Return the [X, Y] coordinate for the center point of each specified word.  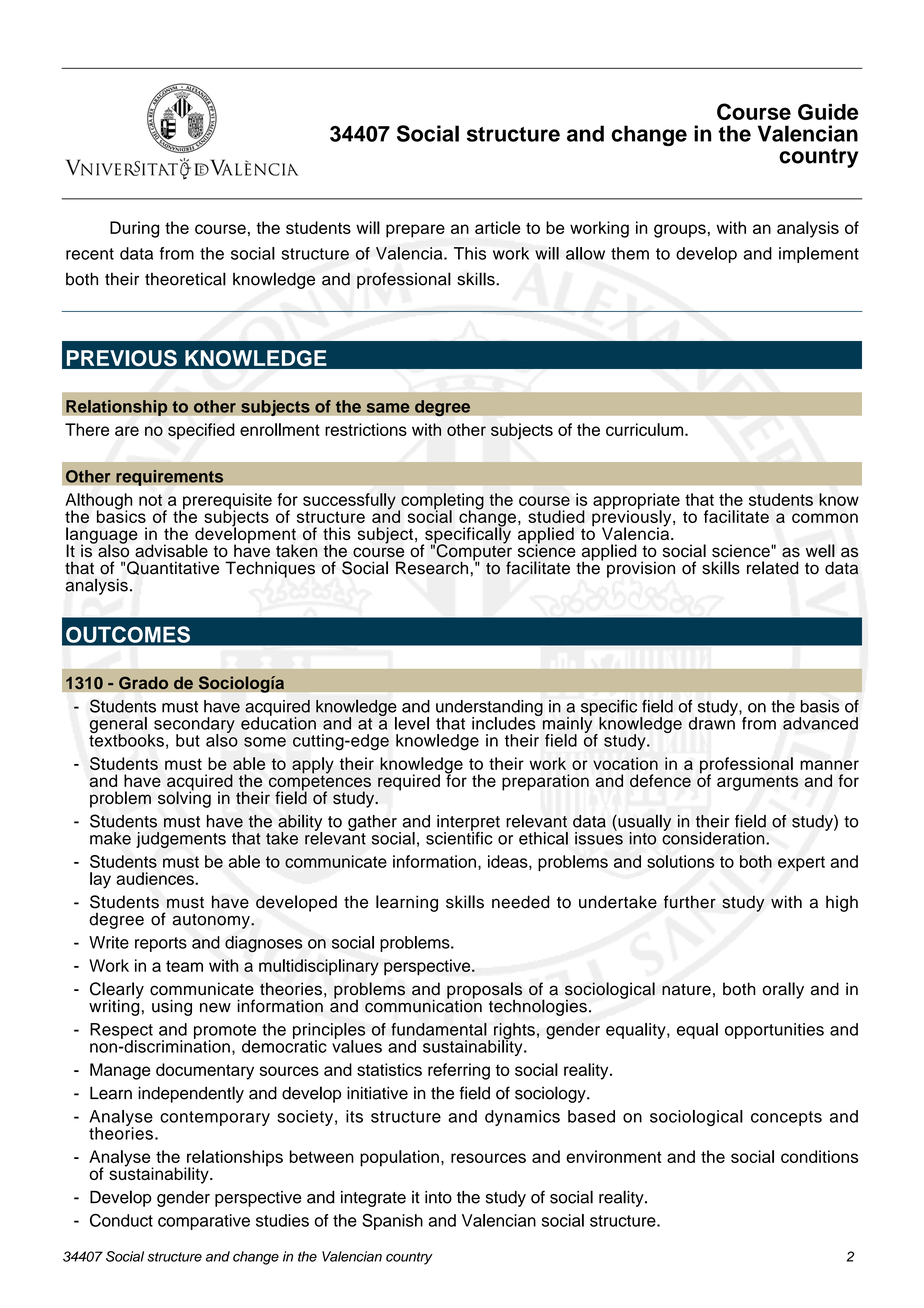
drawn [712, 722]
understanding [489, 709]
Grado [144, 683]
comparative [204, 1222]
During [134, 229]
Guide [828, 112]
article [497, 227]
